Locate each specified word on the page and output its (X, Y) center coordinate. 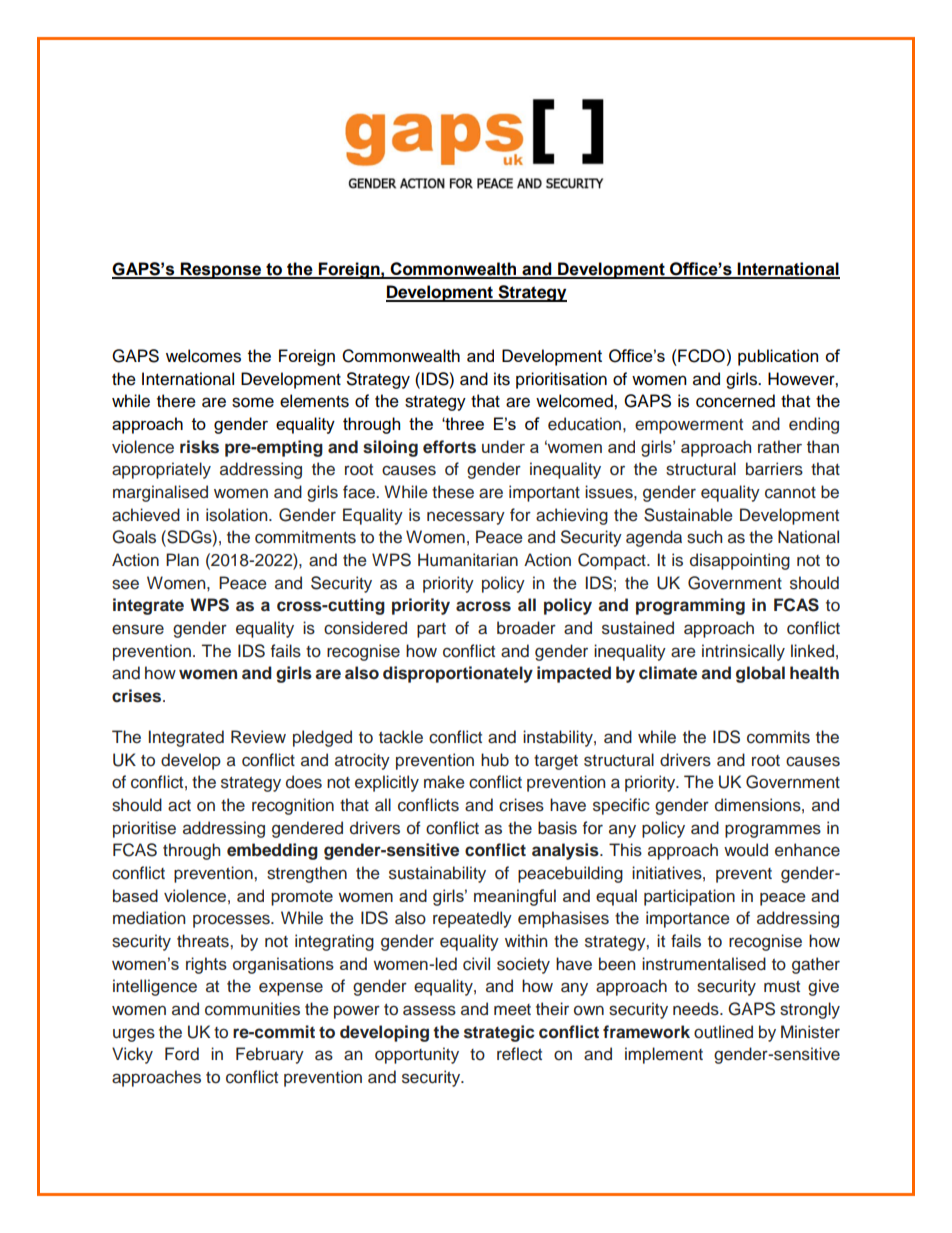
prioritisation (561, 380)
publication (778, 357)
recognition (293, 806)
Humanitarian (468, 560)
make (444, 782)
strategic (499, 1033)
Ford (182, 1054)
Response (221, 270)
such (704, 537)
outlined (723, 1032)
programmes (773, 831)
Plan (182, 559)
